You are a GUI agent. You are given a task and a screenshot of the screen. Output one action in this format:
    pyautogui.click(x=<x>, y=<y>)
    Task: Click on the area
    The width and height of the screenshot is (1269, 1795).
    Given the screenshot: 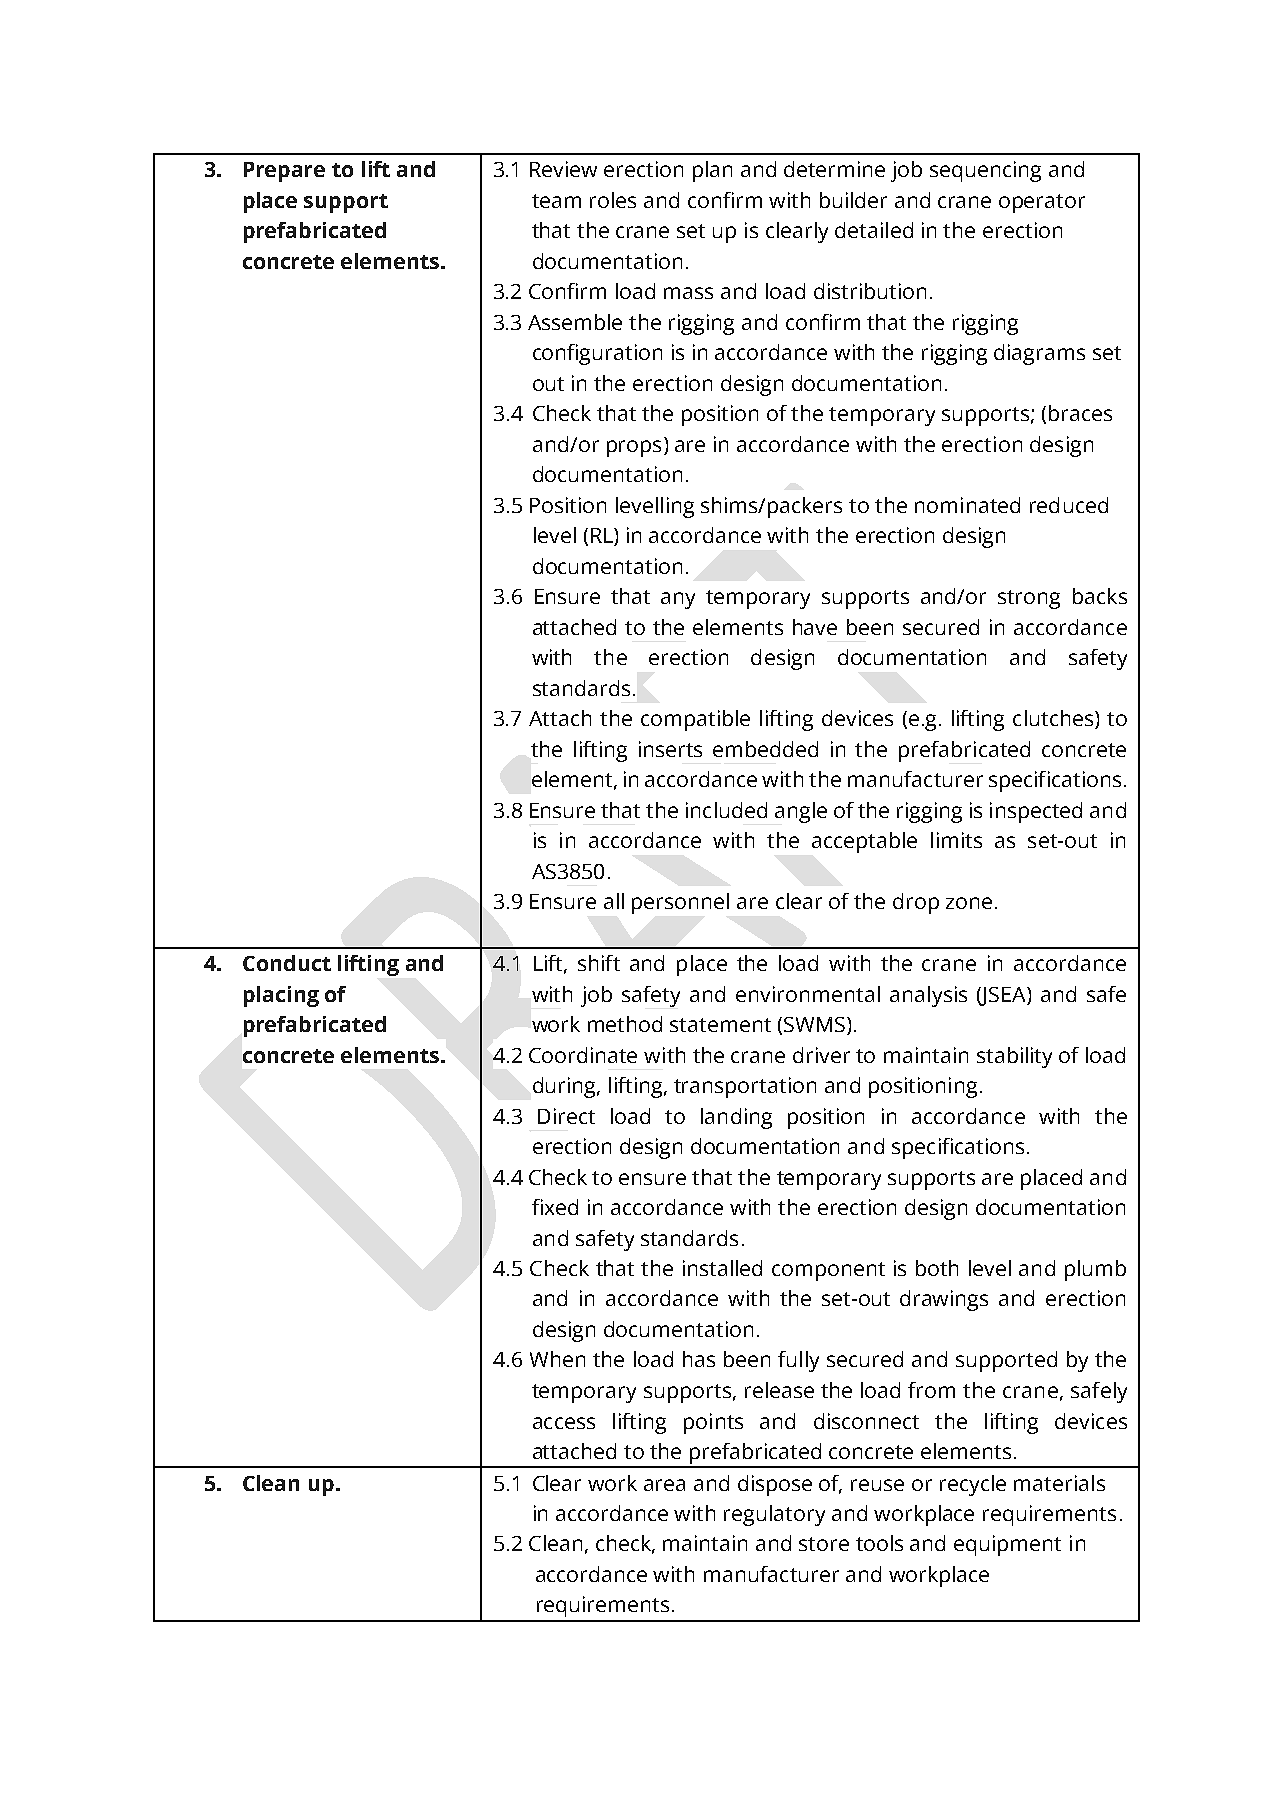 What is the action you would take?
    pyautogui.click(x=664, y=1485)
